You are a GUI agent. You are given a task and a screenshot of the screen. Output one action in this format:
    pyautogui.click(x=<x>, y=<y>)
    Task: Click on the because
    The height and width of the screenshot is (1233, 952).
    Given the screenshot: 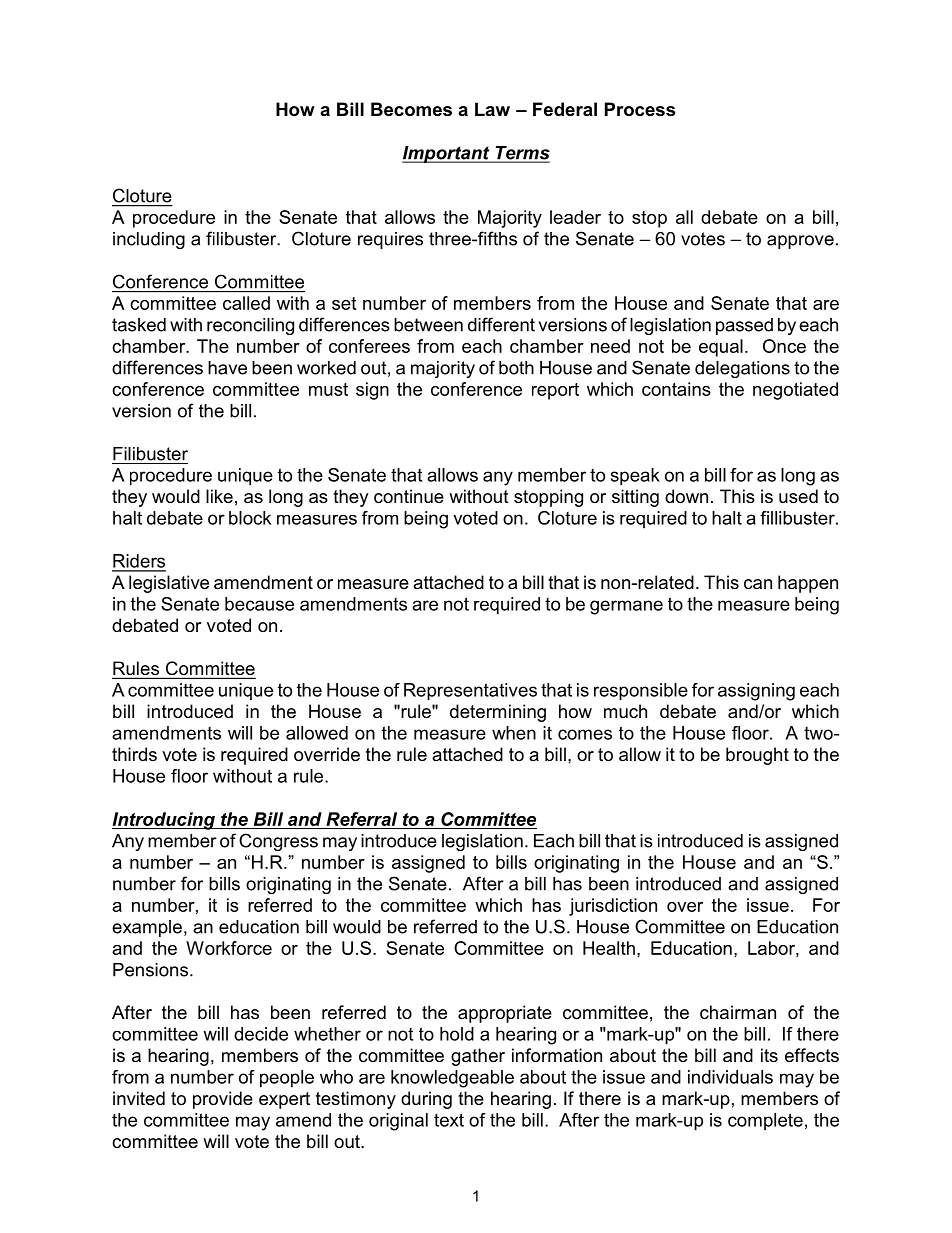 What is the action you would take?
    pyautogui.click(x=259, y=604)
